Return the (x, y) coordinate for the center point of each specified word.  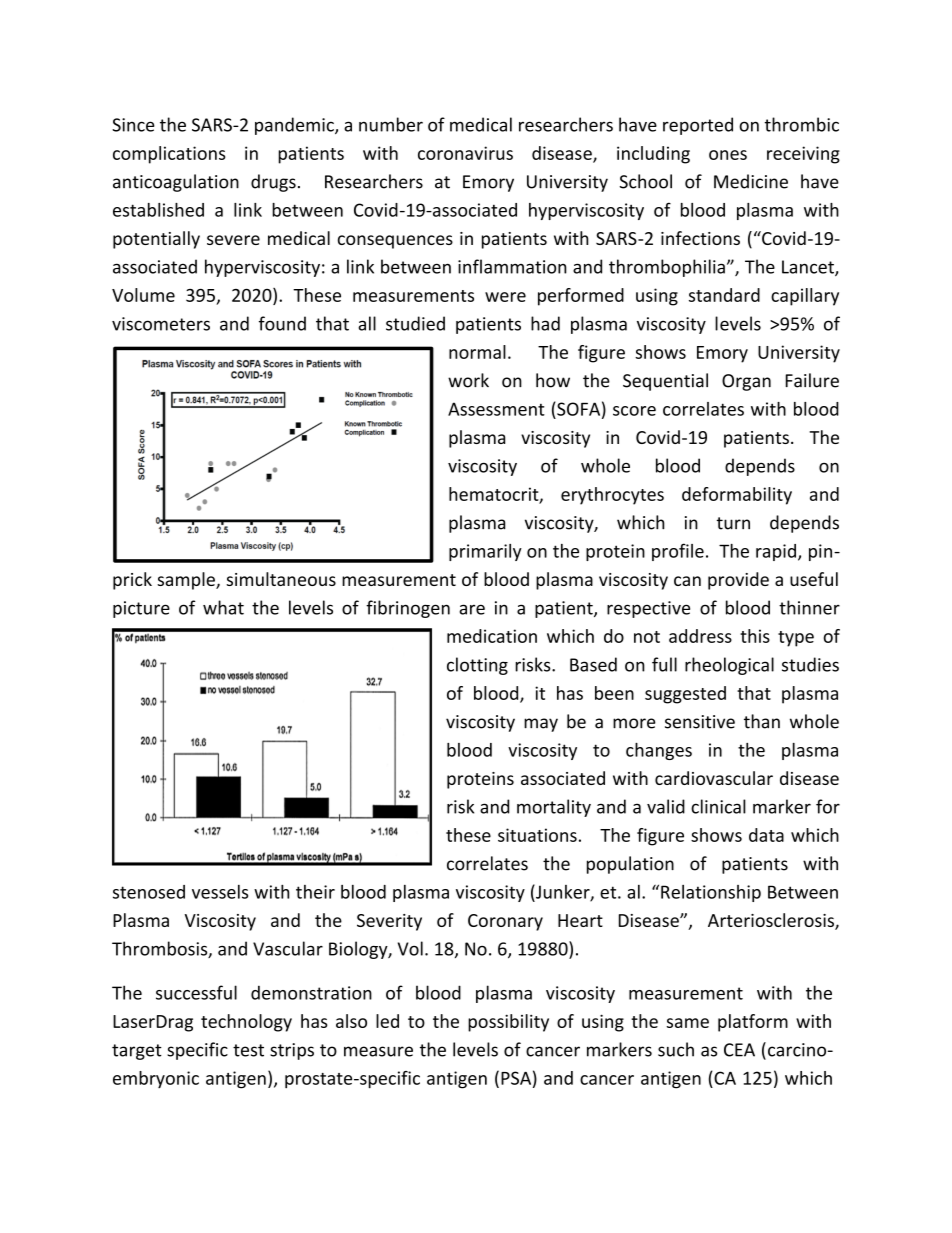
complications (169, 155)
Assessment (496, 409)
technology (246, 1023)
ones (728, 155)
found (282, 323)
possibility (508, 1023)
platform (753, 1023)
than (762, 721)
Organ (746, 382)
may (541, 725)
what (223, 607)
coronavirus (465, 153)
